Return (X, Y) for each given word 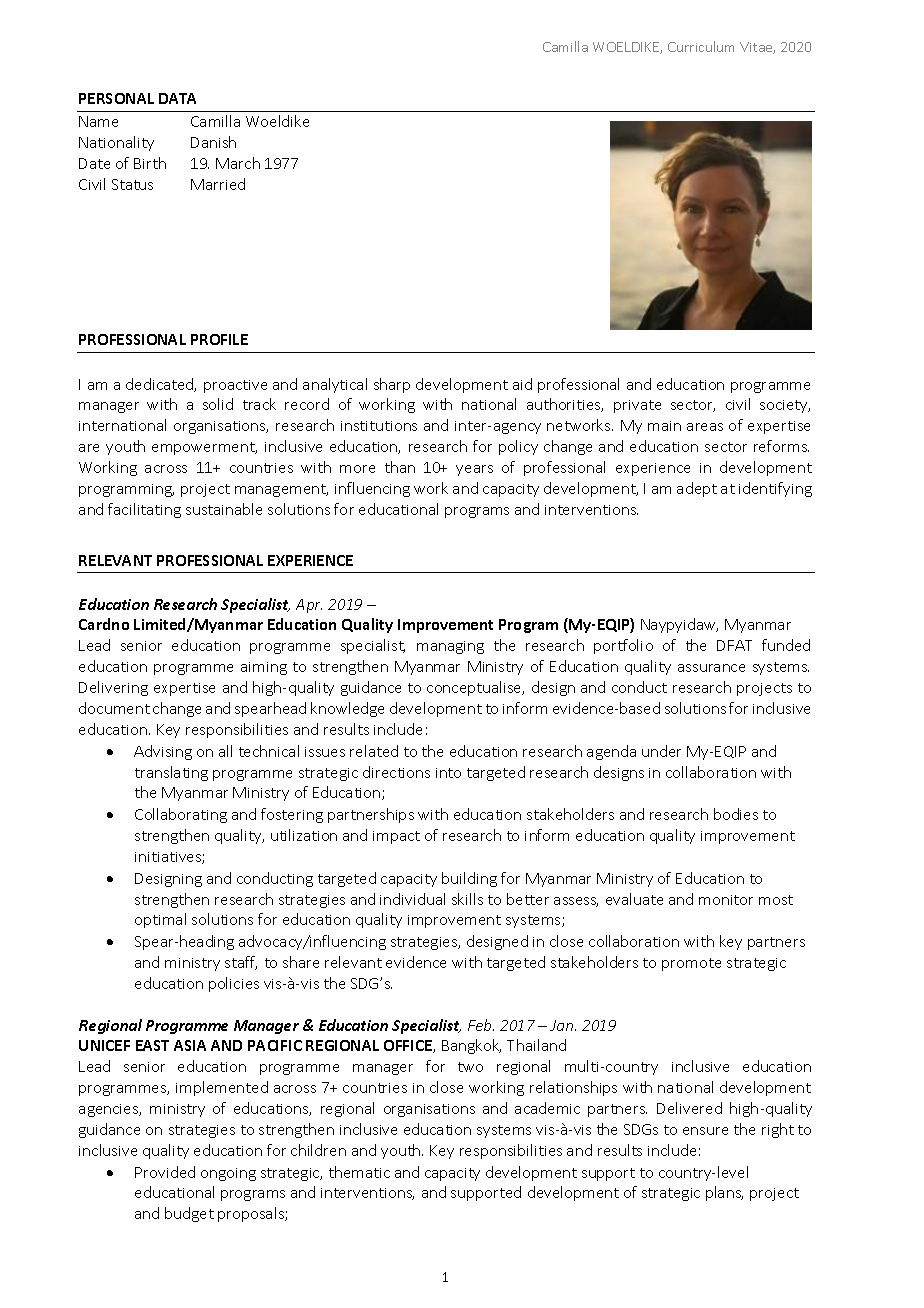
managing (450, 647)
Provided (165, 1172)
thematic (359, 1172)
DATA (177, 98)
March (238, 163)
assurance (711, 668)
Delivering (113, 688)
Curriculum (701, 46)
